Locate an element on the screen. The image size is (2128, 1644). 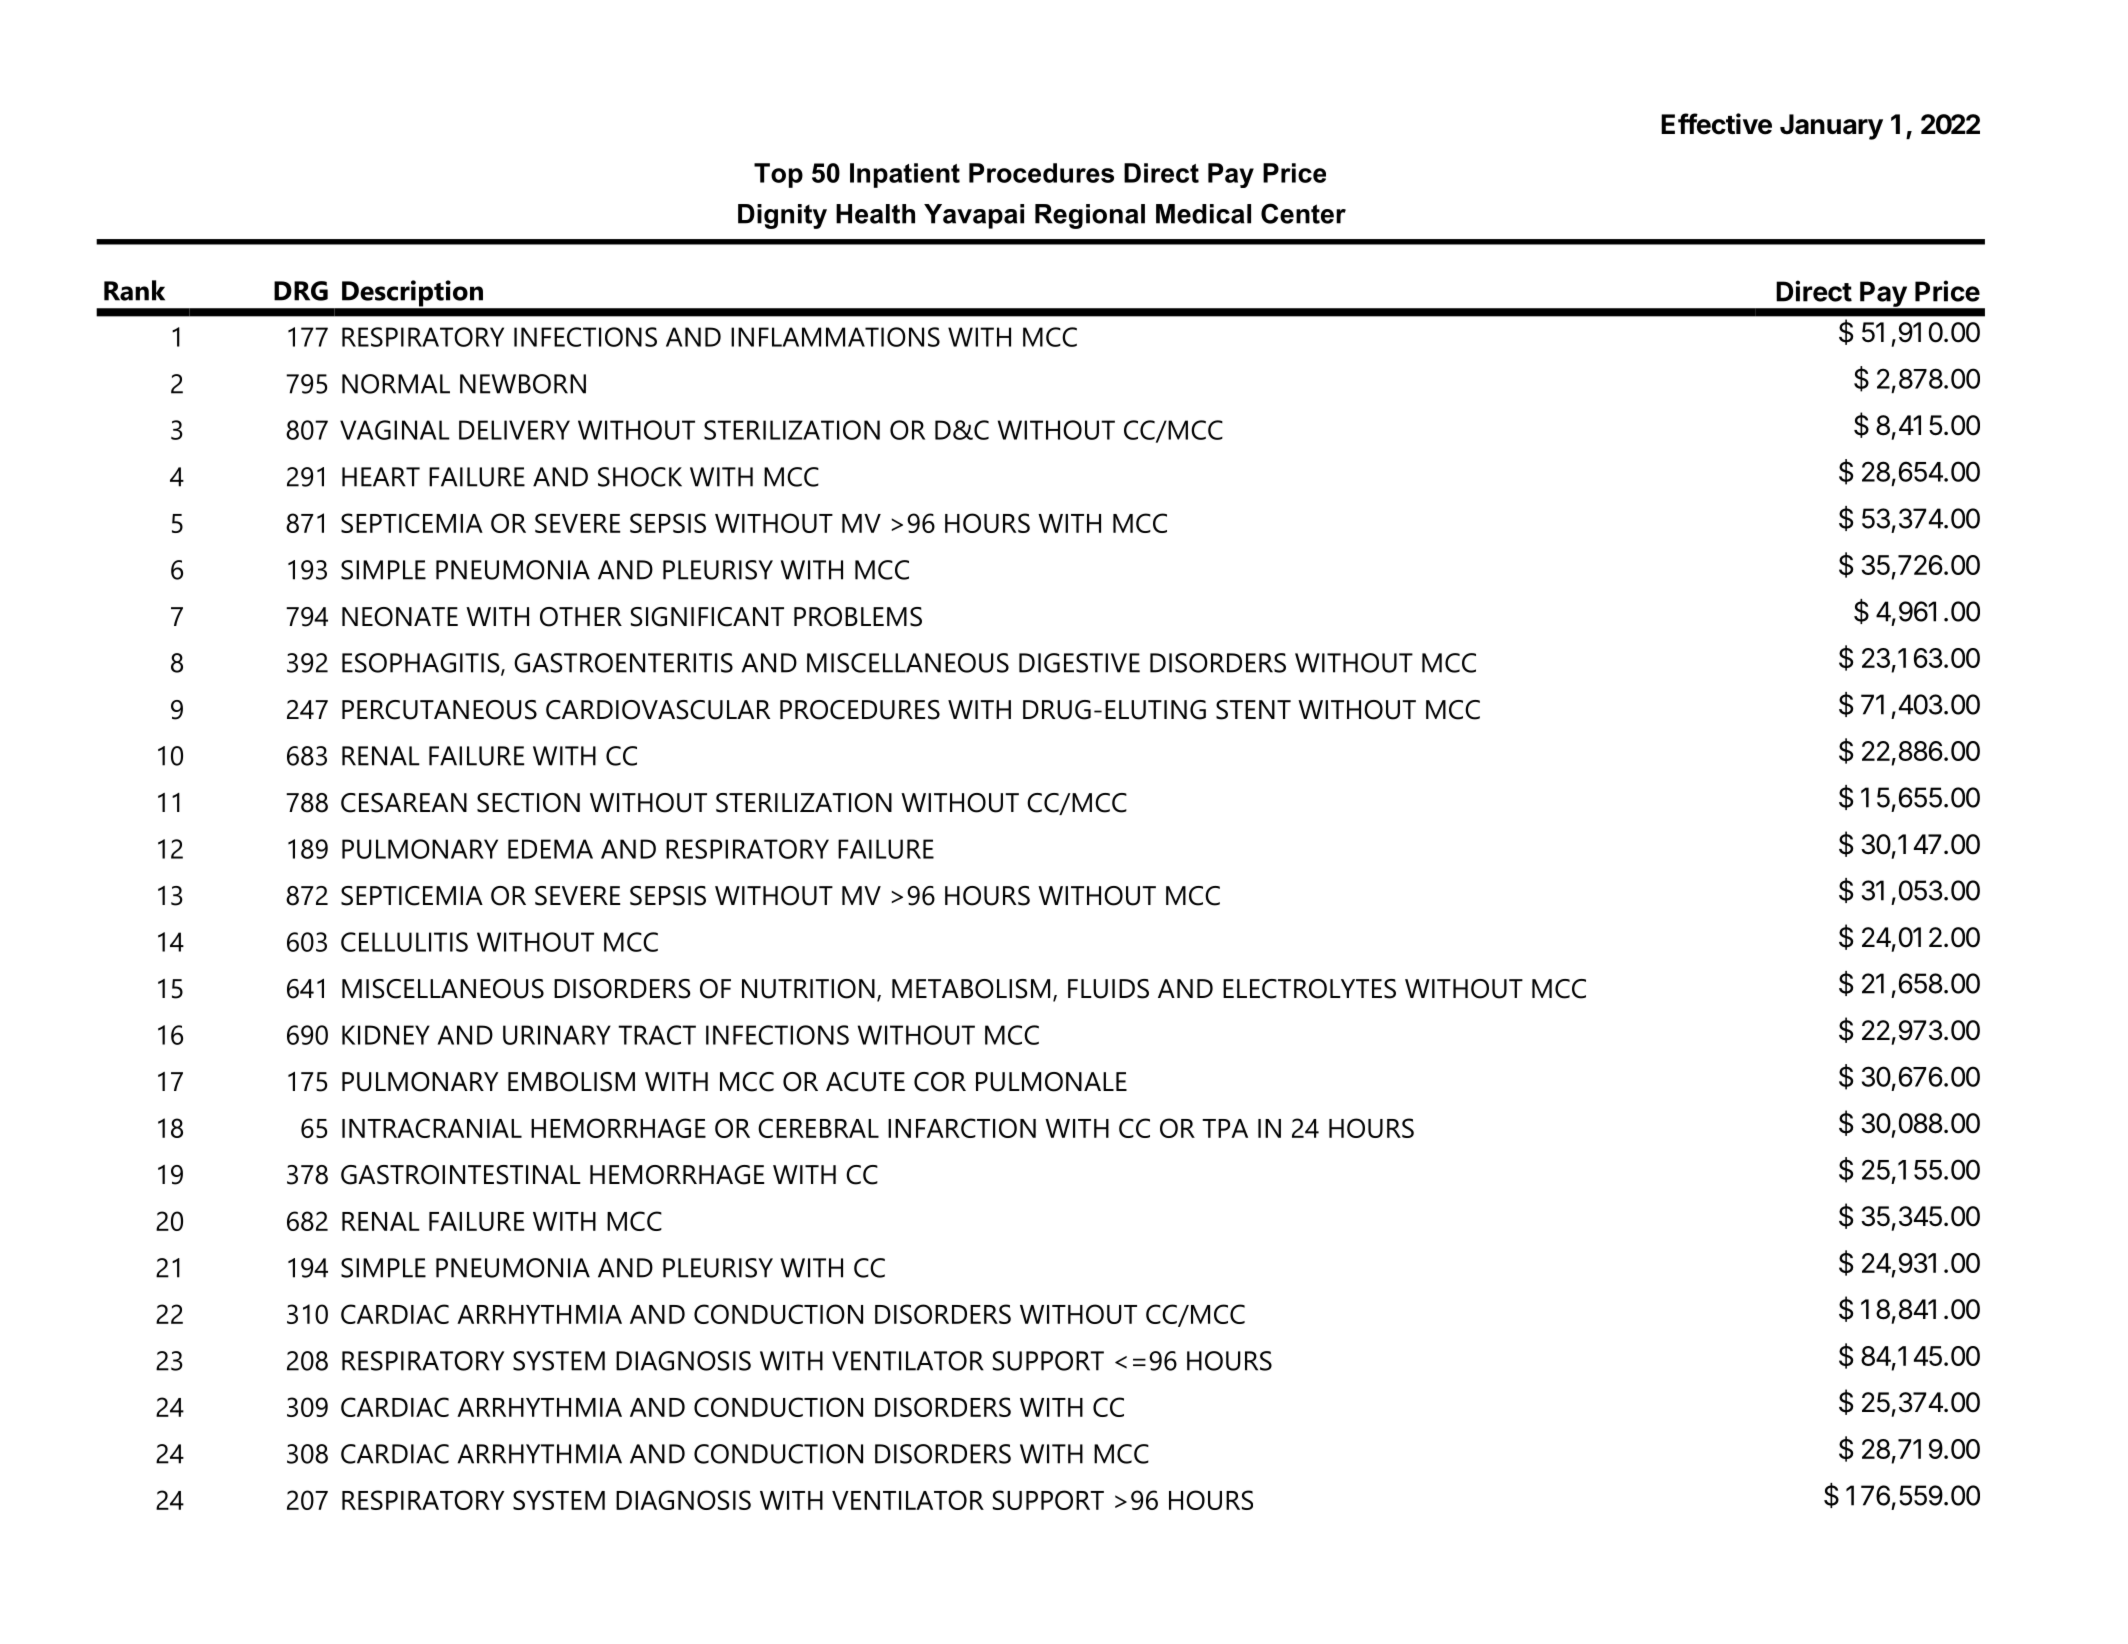
ELECTROLYTES is located at coordinates (1309, 989).
